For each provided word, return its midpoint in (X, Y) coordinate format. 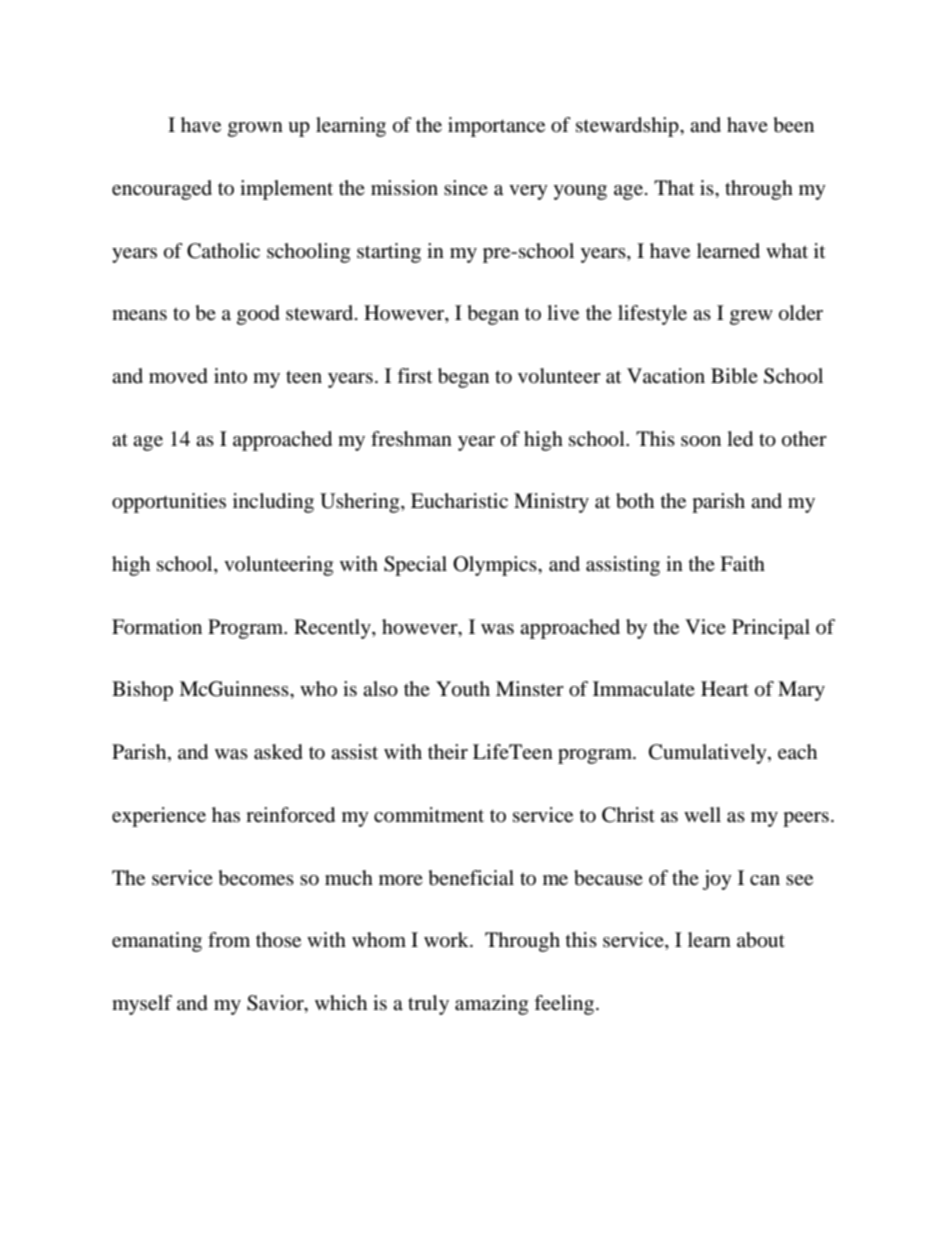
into (230, 375)
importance (496, 127)
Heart (725, 688)
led (740, 439)
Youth (463, 689)
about (761, 940)
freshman (411, 439)
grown (255, 129)
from (229, 940)
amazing (491, 1005)
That (674, 188)
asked (278, 752)
